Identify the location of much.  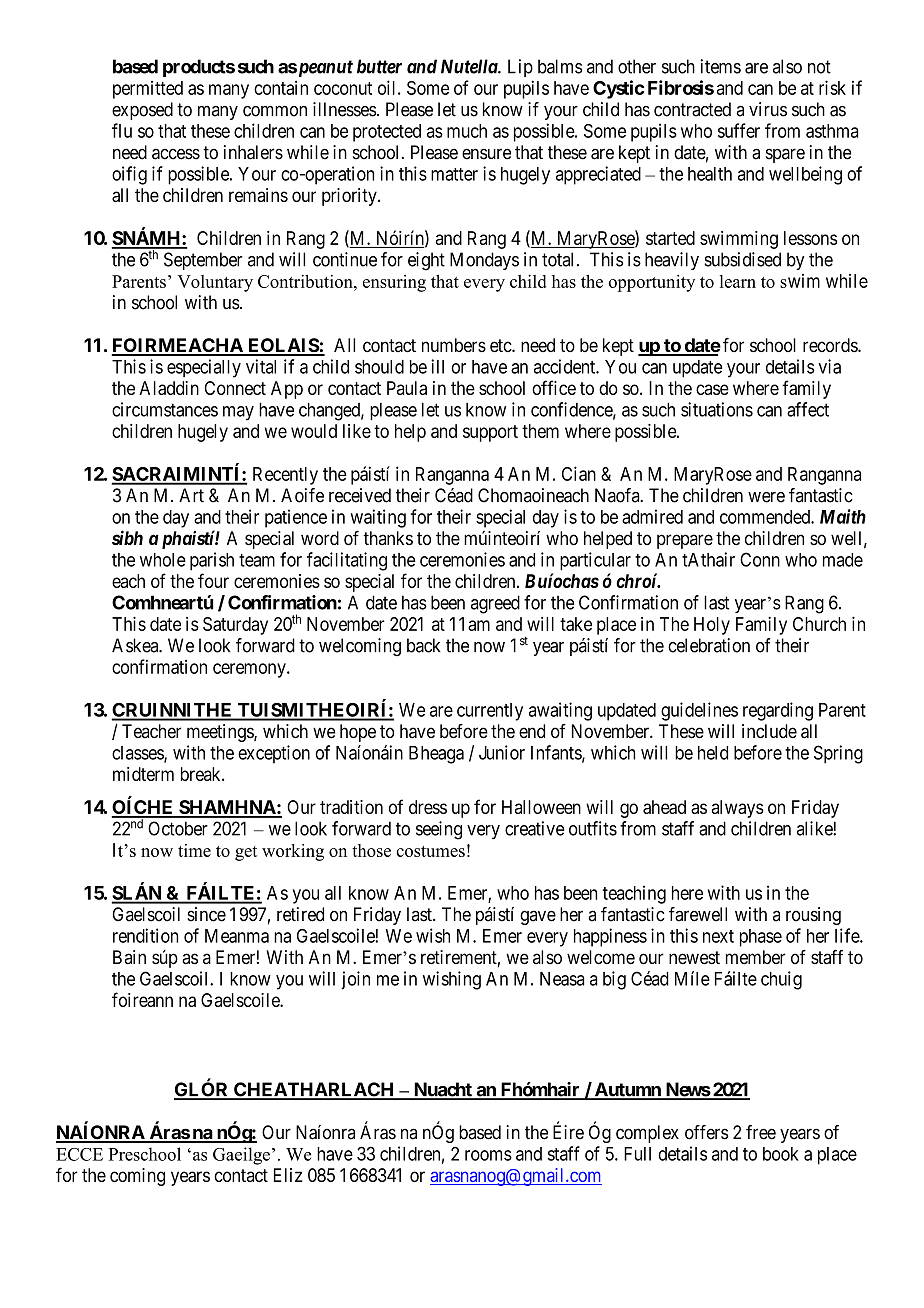
(467, 131).
